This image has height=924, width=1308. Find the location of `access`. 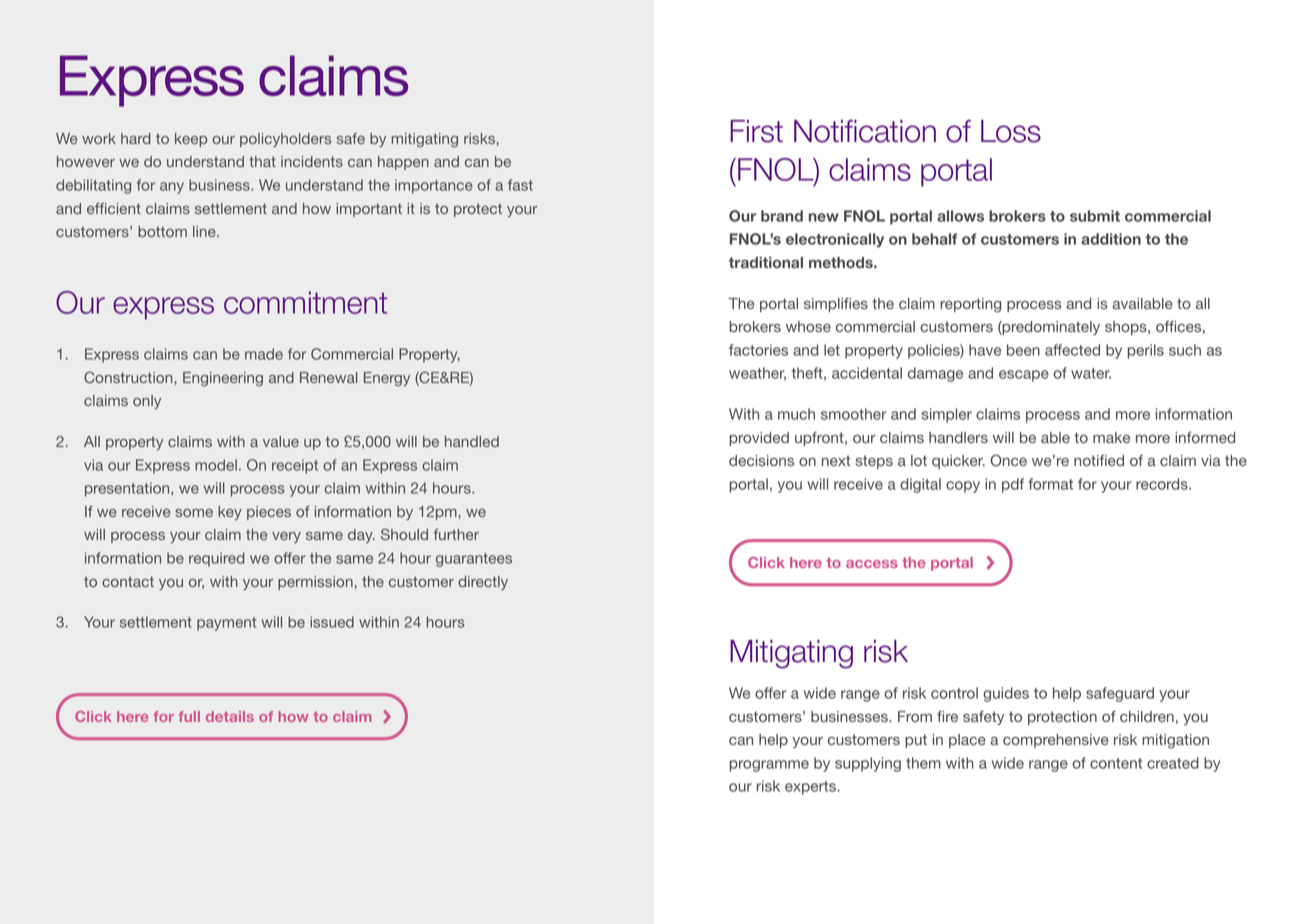

access is located at coordinates (872, 564).
